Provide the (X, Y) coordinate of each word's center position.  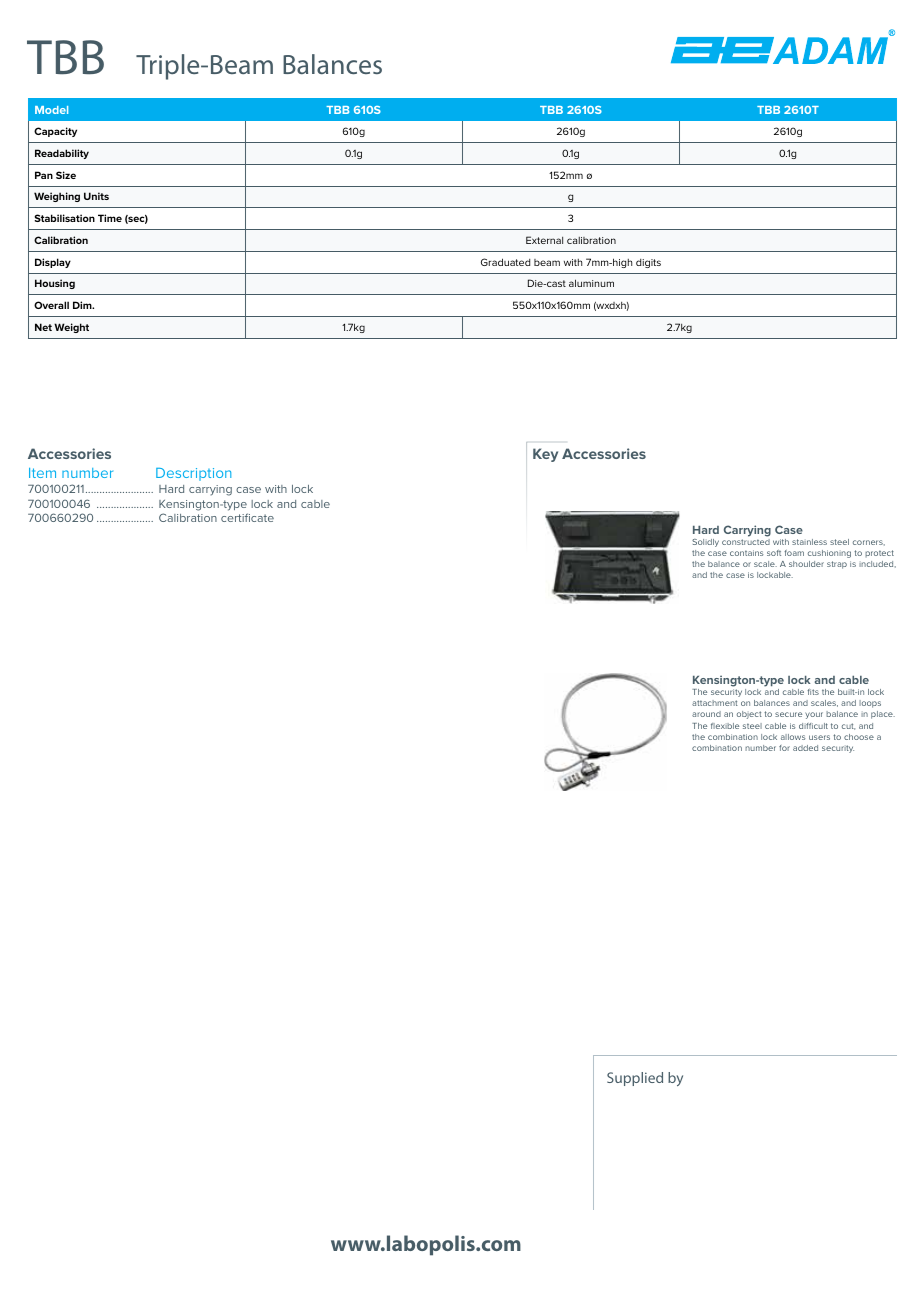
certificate (247, 517)
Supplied (635, 1079)
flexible (725, 726)
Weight (71, 328)
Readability (62, 154)
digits (648, 263)
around (706, 714)
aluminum (591, 283)
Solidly (705, 543)
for (784, 748)
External (544, 240)
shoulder (806, 564)
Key (545, 455)
